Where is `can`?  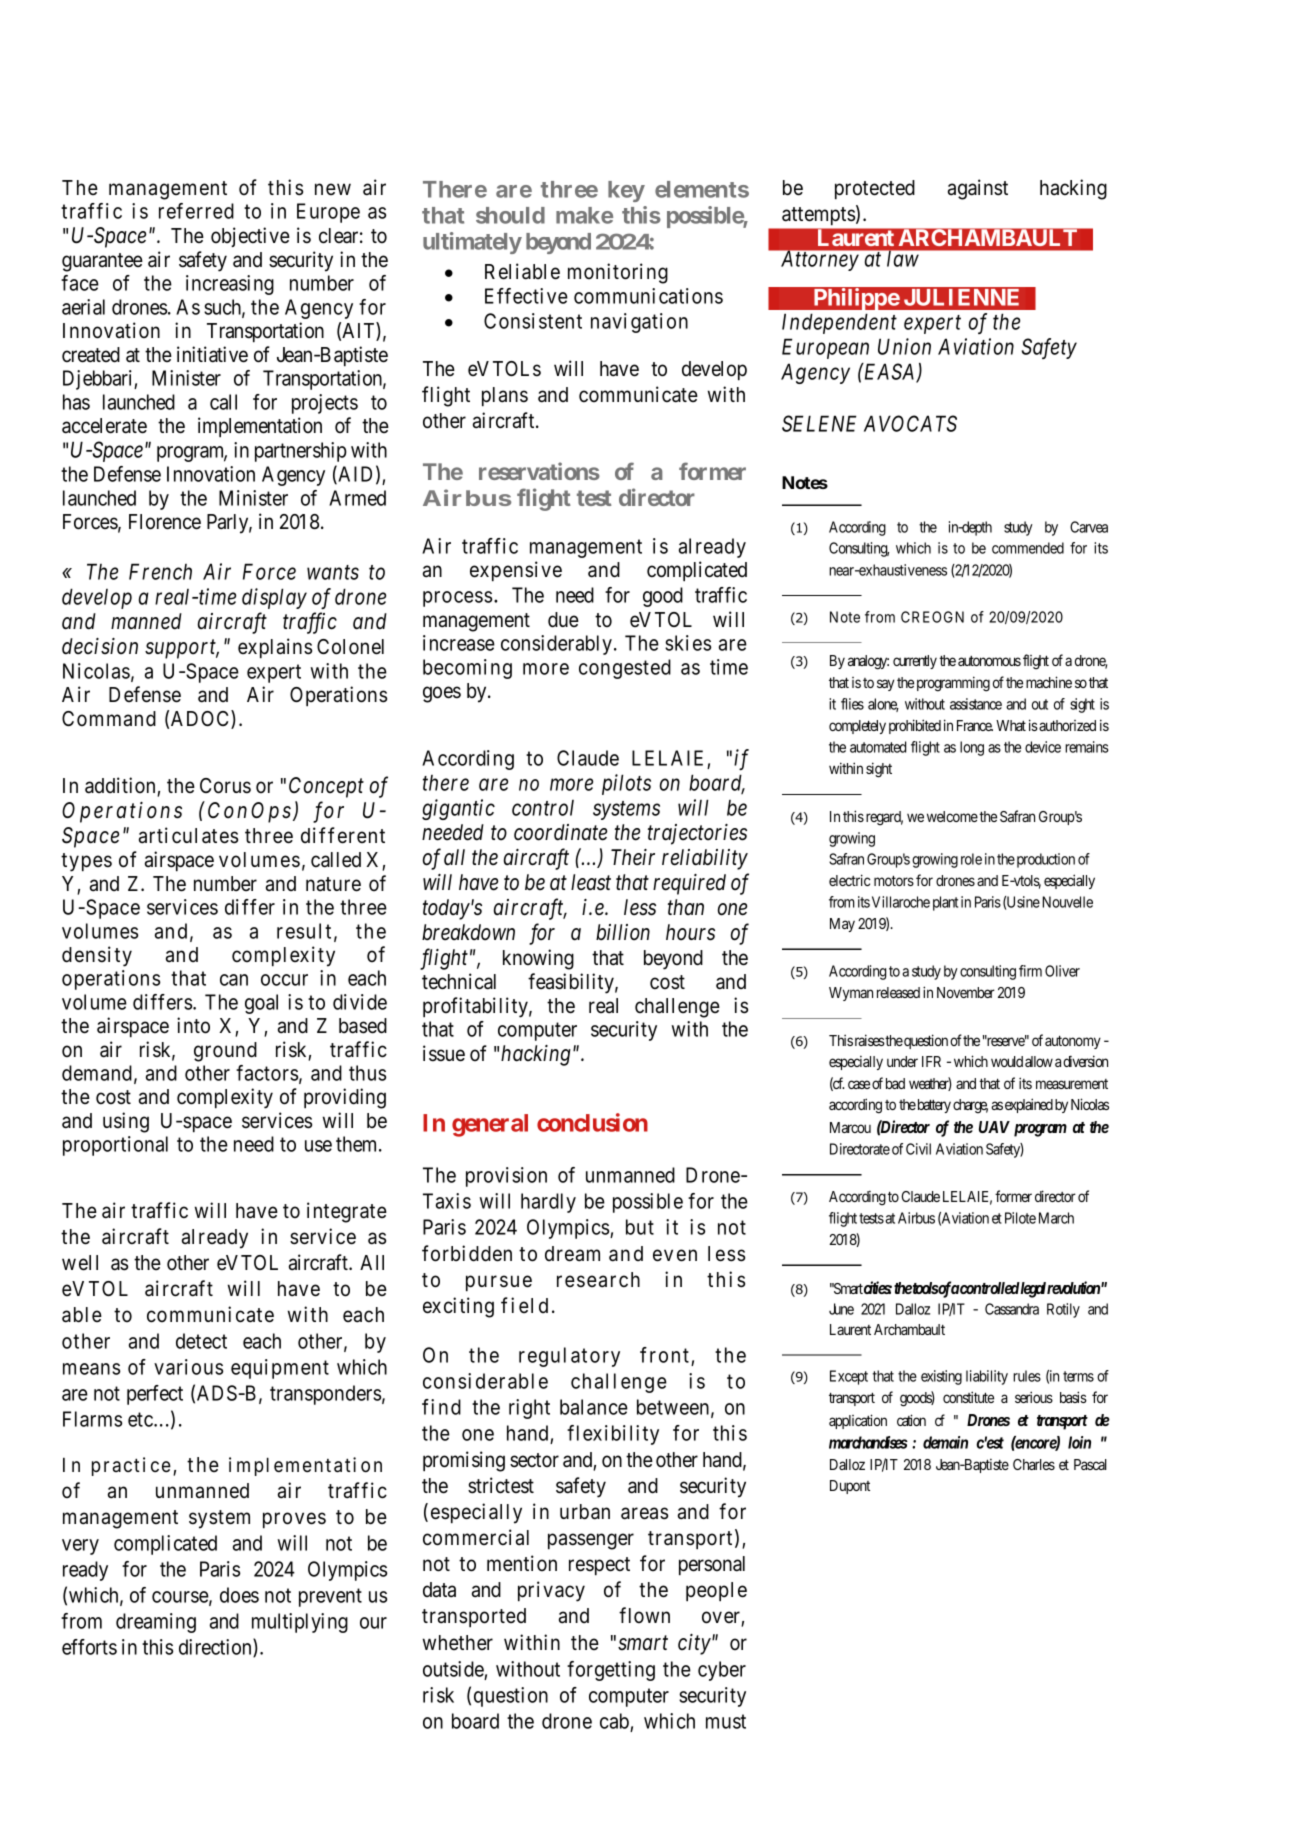 can is located at coordinates (234, 980).
